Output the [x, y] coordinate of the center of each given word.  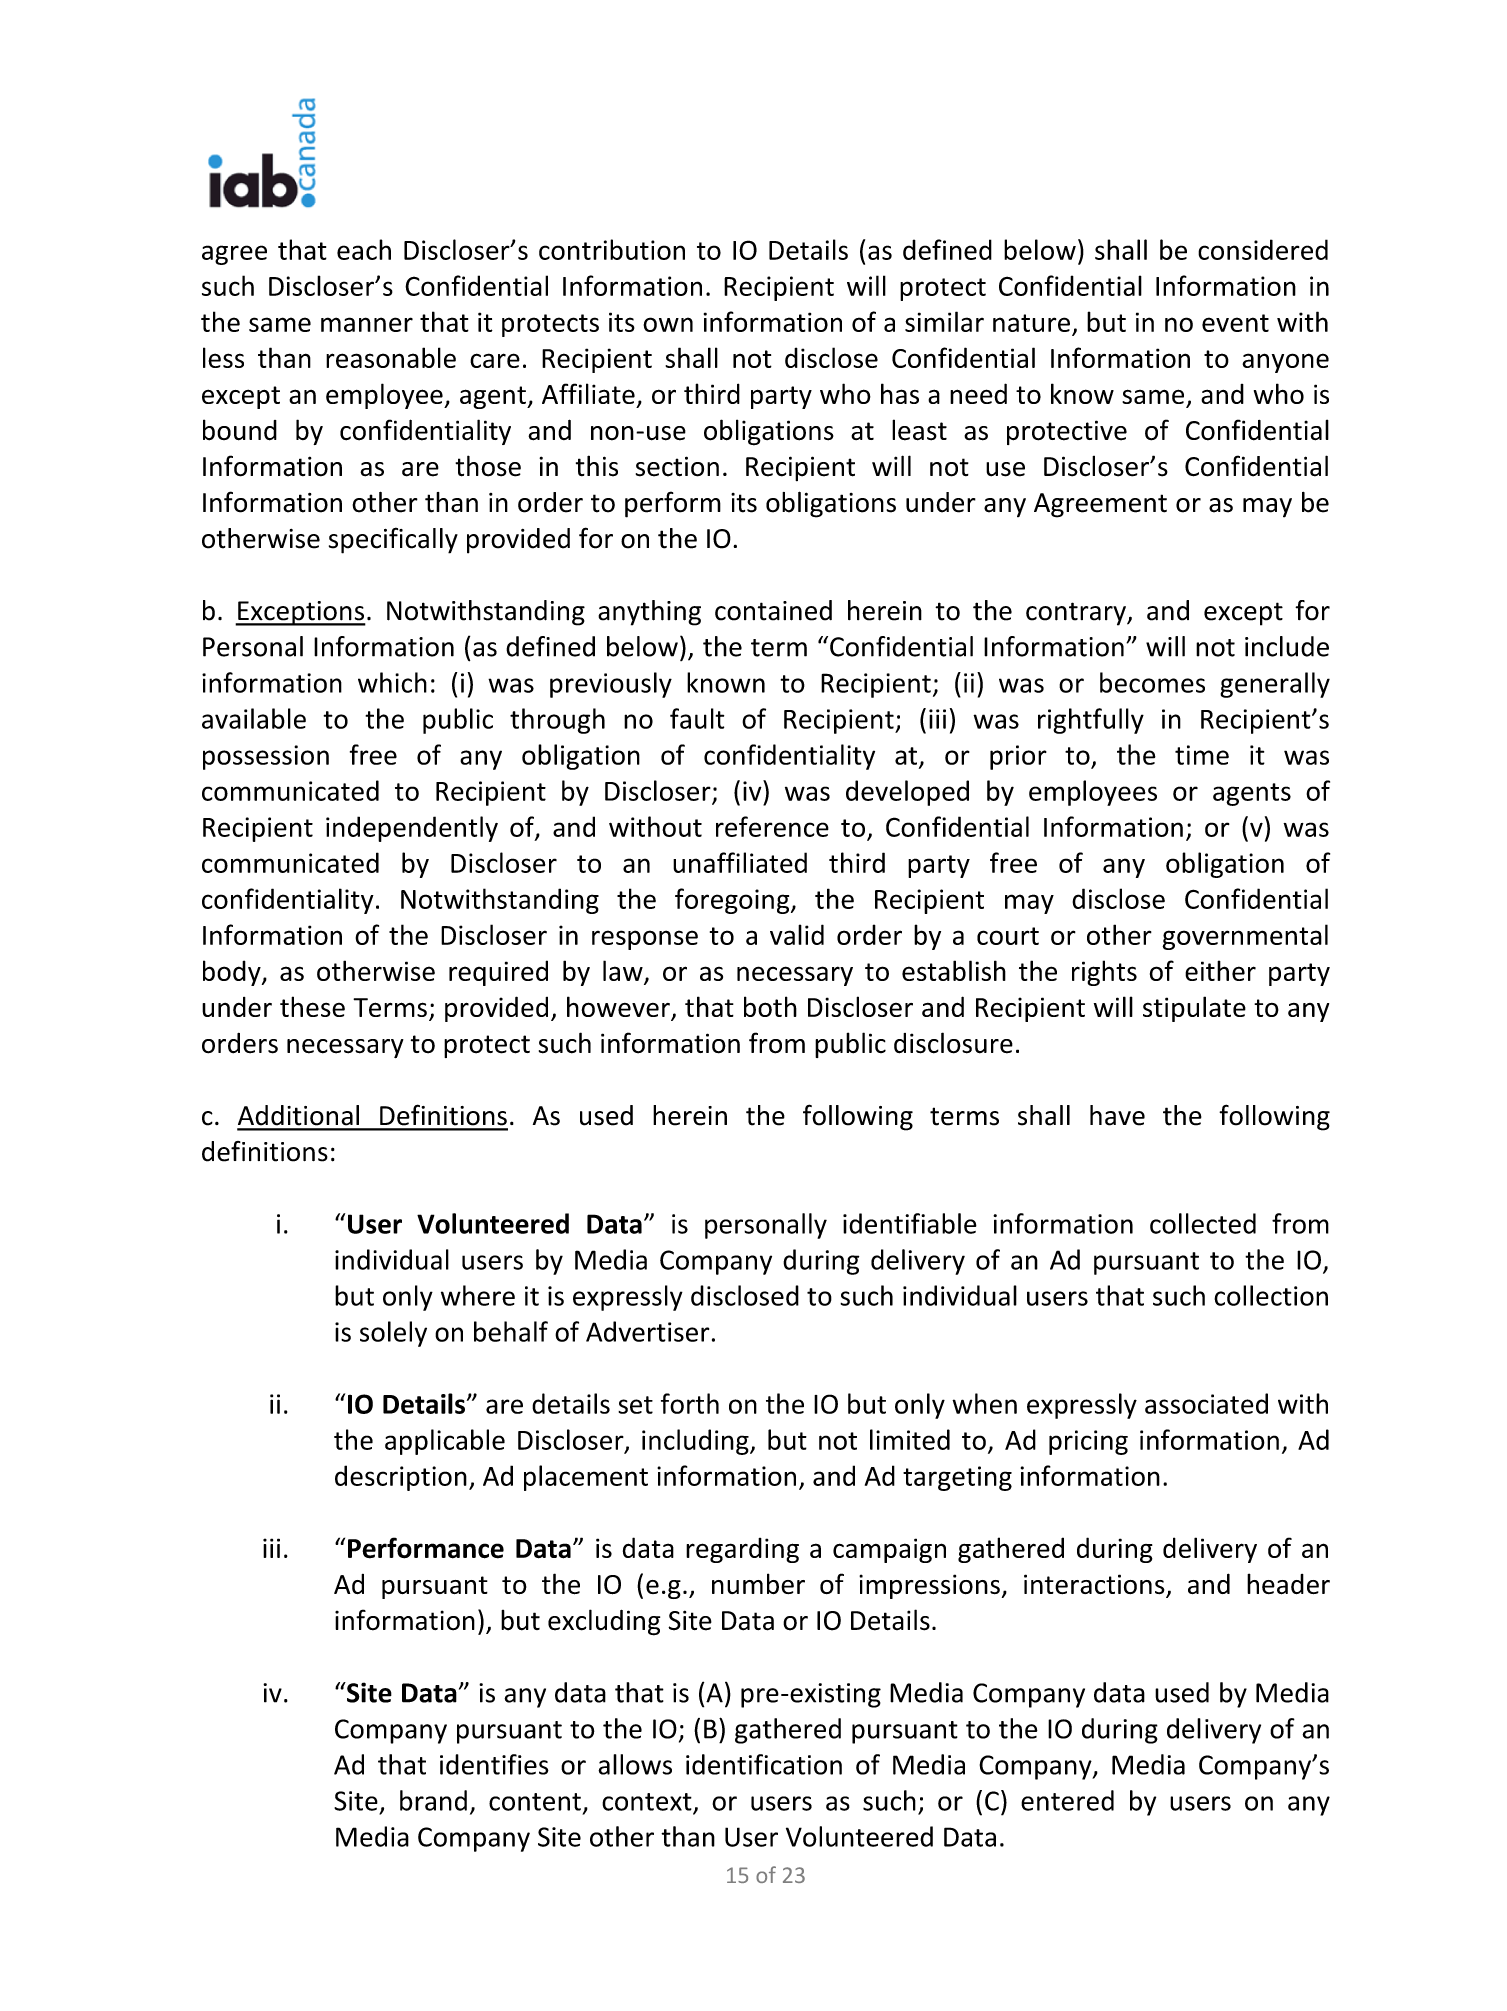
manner [367, 324]
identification [764, 1764]
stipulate [1194, 1009]
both [770, 1006]
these [312, 1006]
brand [433, 1800]
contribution [612, 249]
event [1235, 323]
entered [1067, 1800]
